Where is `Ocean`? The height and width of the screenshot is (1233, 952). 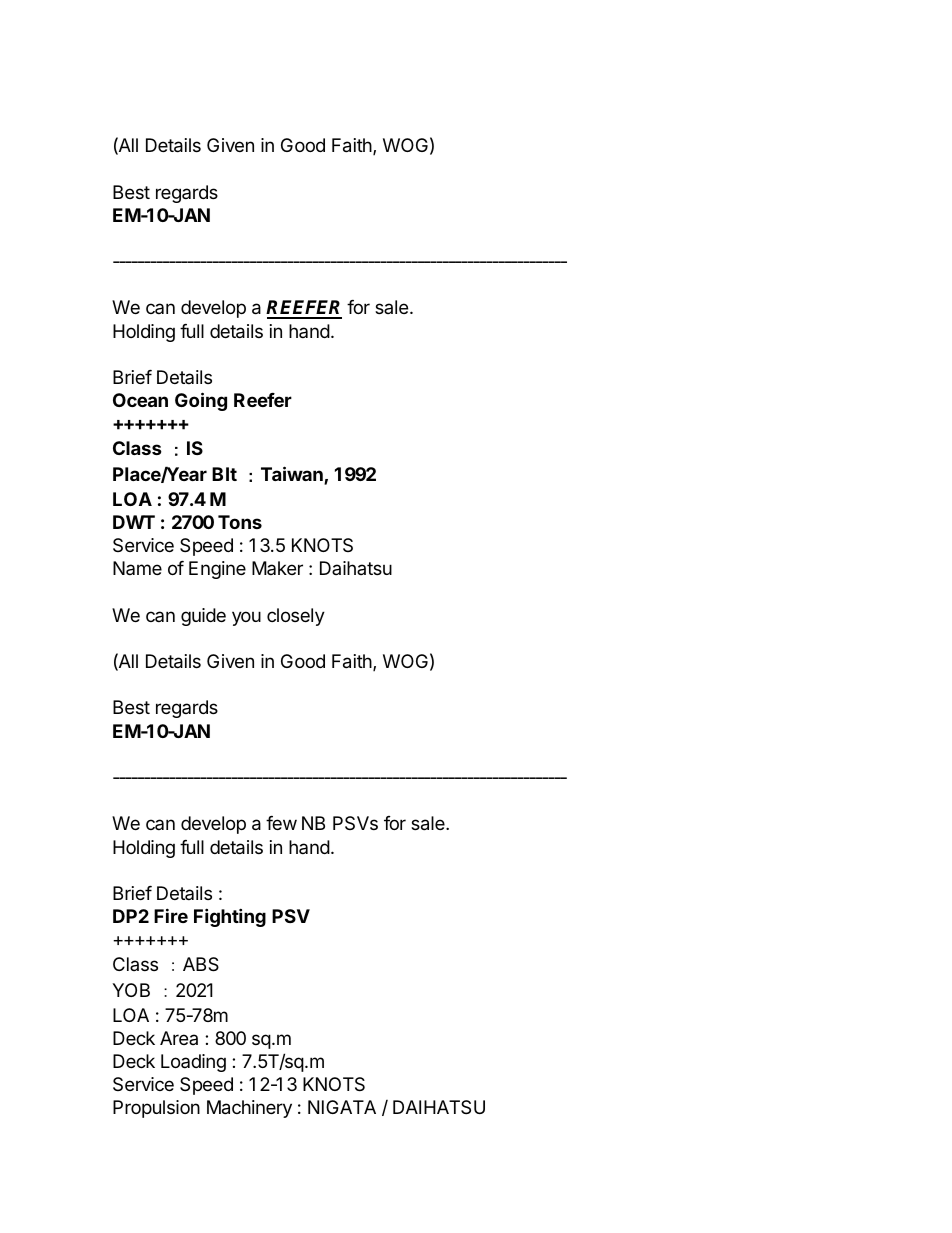
Ocean is located at coordinates (140, 400).
